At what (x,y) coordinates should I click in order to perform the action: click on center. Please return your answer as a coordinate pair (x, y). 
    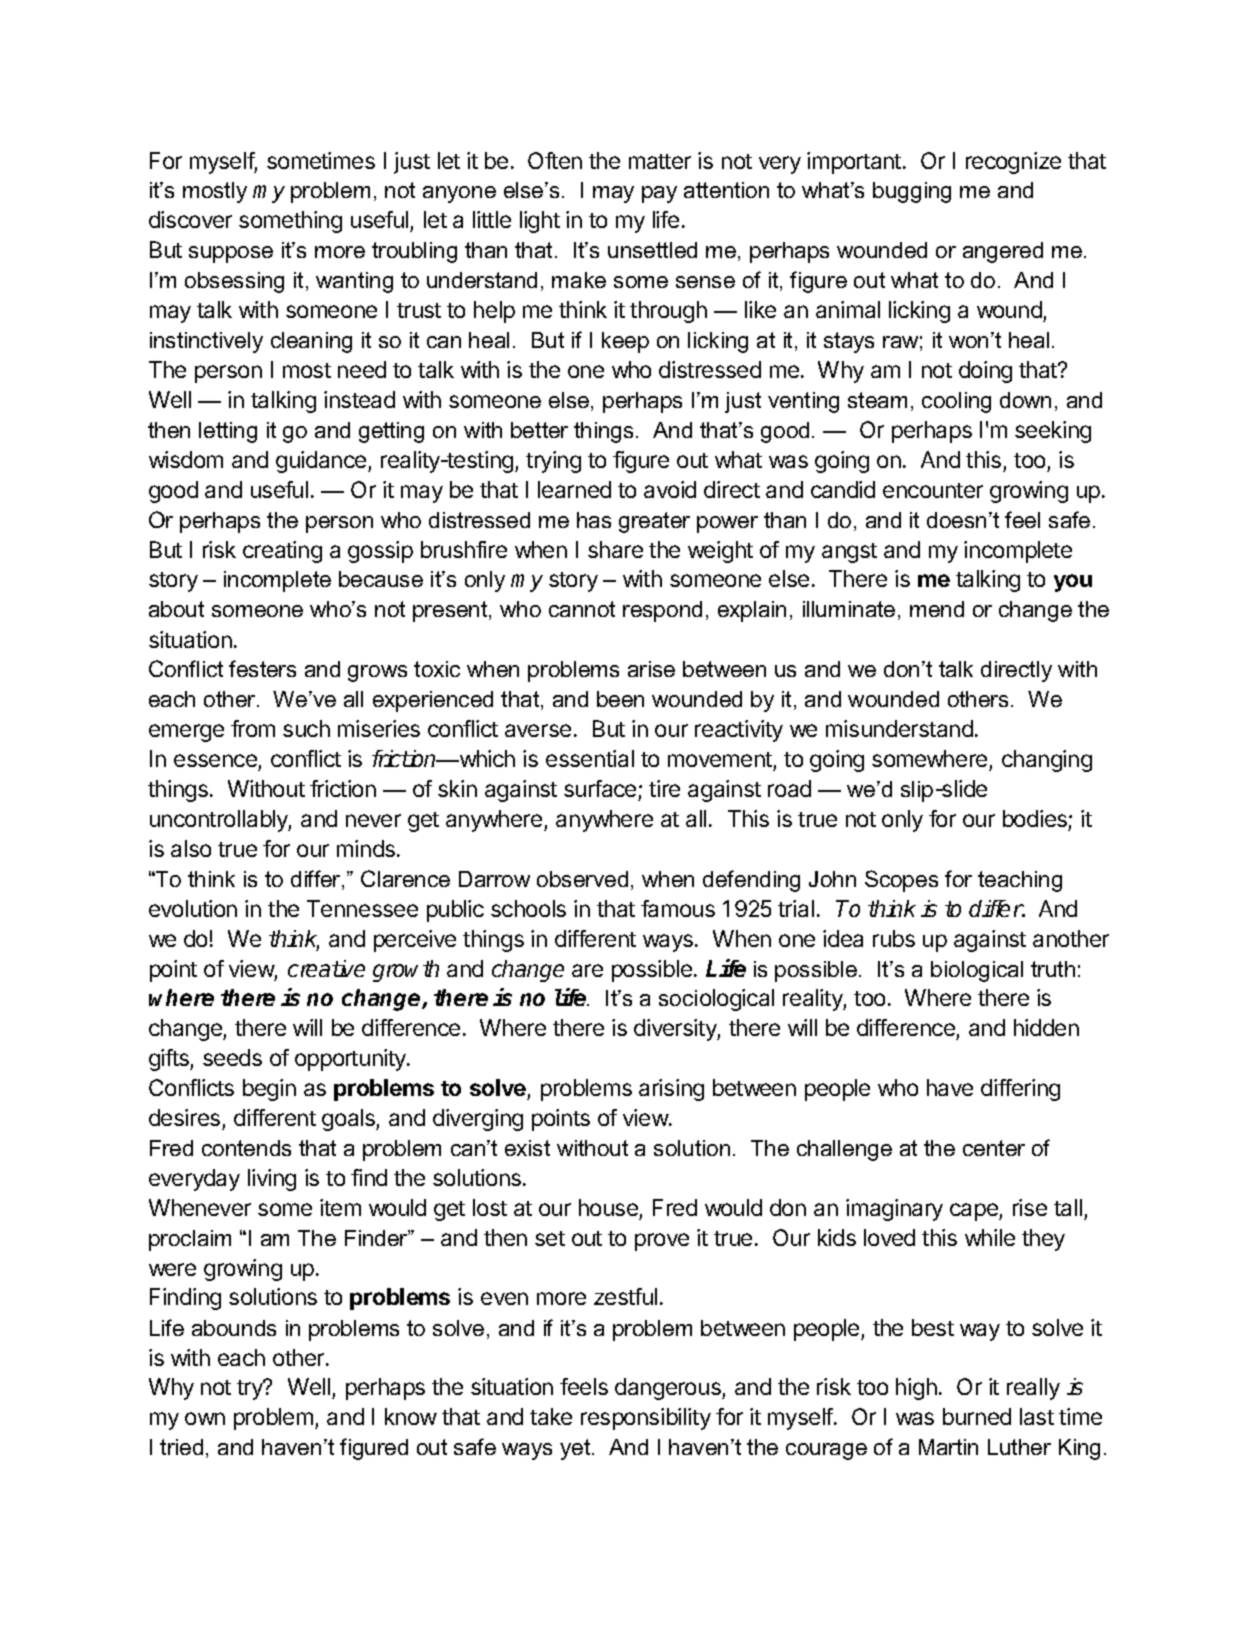
    Looking at the image, I should click on (994, 1148).
